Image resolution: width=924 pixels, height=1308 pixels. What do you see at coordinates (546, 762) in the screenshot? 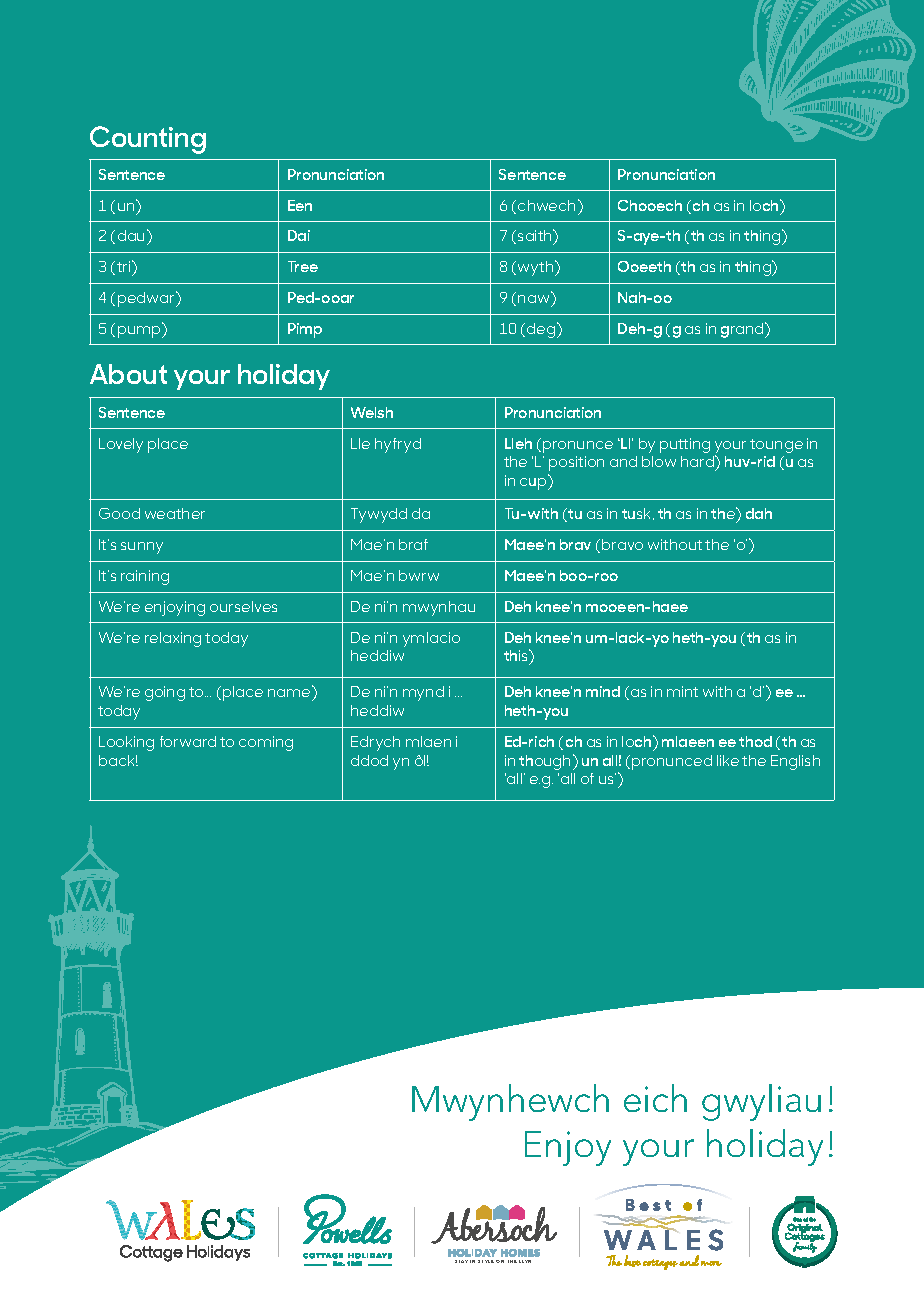
I see `though` at bounding box center [546, 762].
